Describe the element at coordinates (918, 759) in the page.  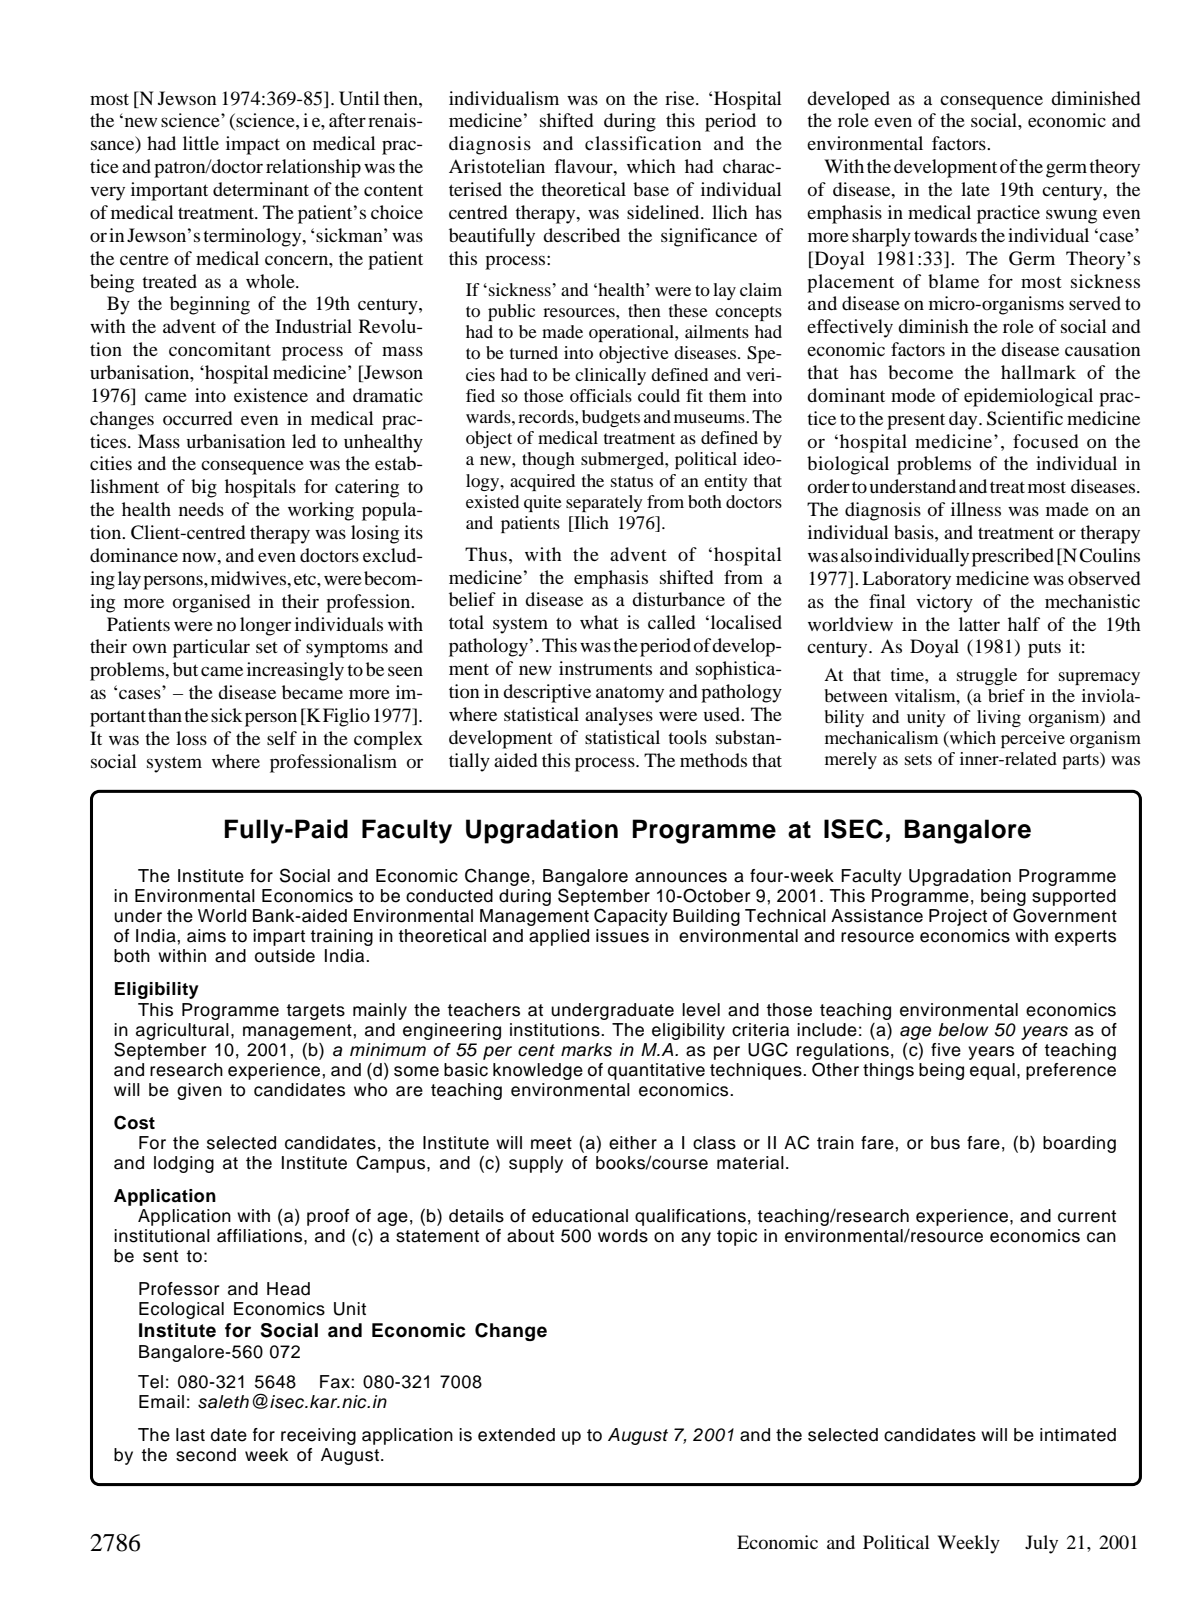
I see `sets` at that location.
